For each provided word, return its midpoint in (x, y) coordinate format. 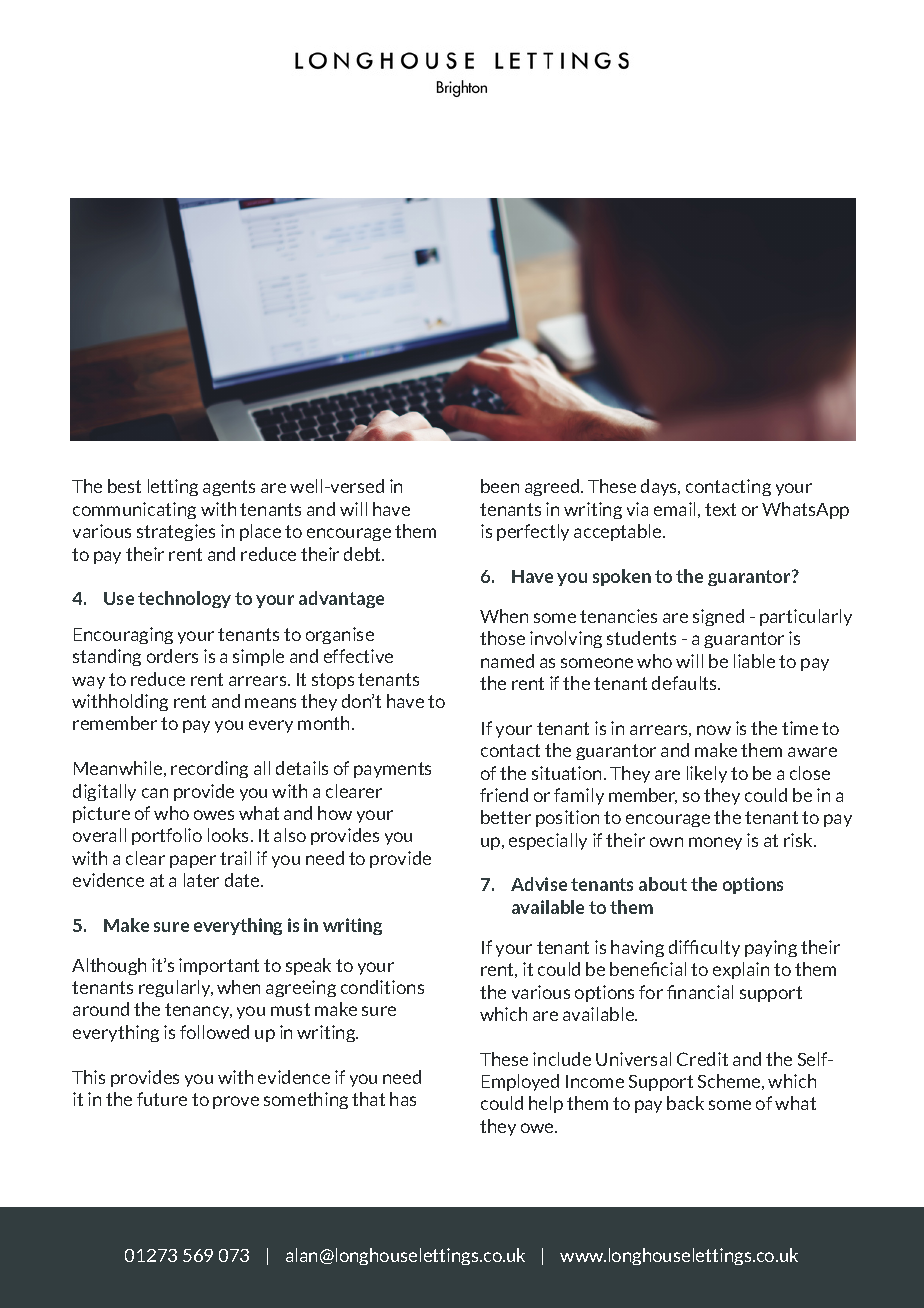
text (720, 509)
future (162, 1099)
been (500, 486)
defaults (686, 683)
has (403, 1099)
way (88, 682)
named (507, 661)
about (663, 884)
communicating (134, 510)
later (201, 880)
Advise (539, 884)
